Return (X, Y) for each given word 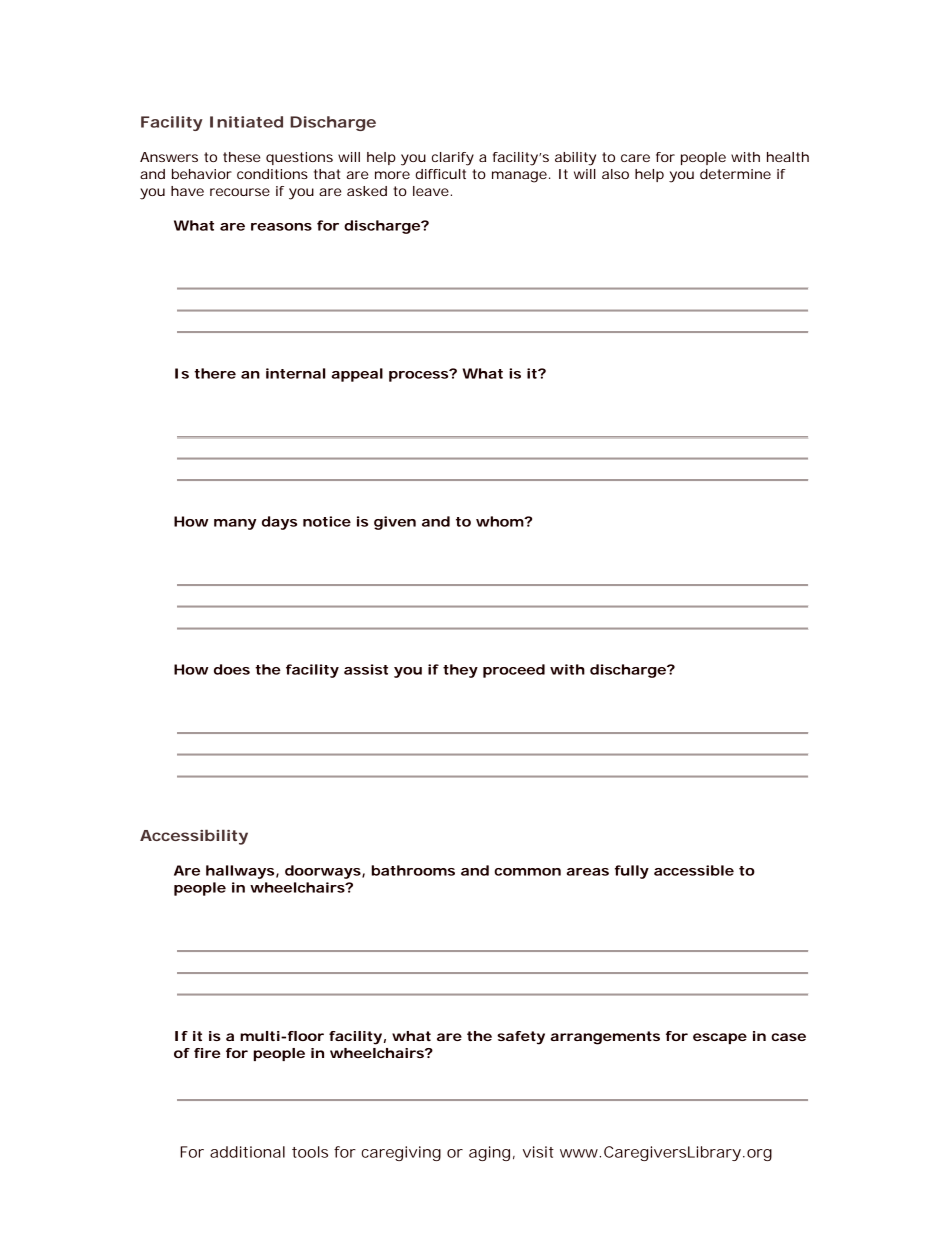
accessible (694, 870)
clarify (453, 159)
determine (735, 174)
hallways (240, 872)
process (419, 376)
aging (489, 1153)
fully (632, 872)
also (615, 174)
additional (247, 1152)
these (241, 157)
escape (720, 1038)
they (460, 671)
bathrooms (413, 870)
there (215, 373)
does (232, 669)
